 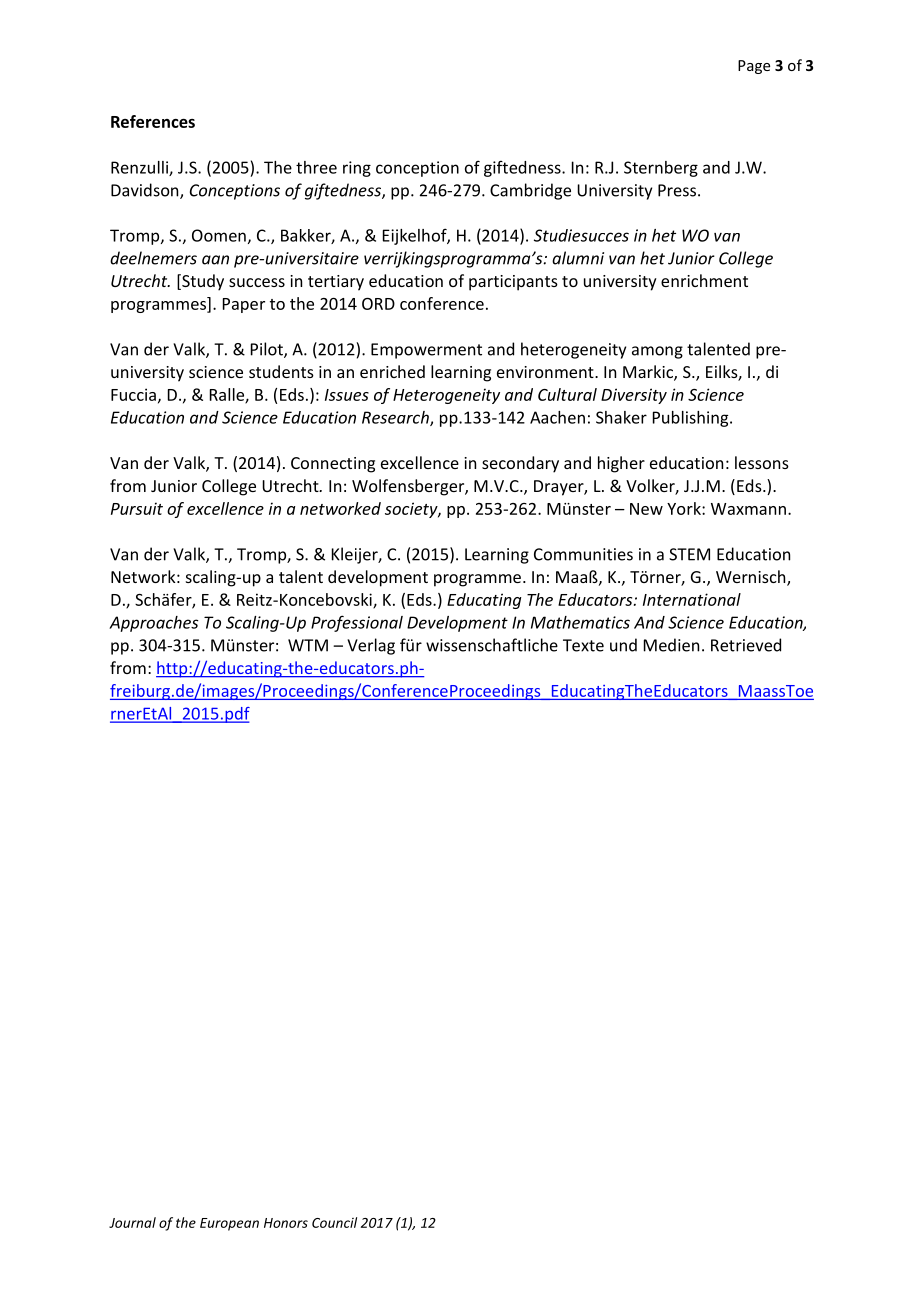 I want to click on European, so click(x=229, y=1224).
